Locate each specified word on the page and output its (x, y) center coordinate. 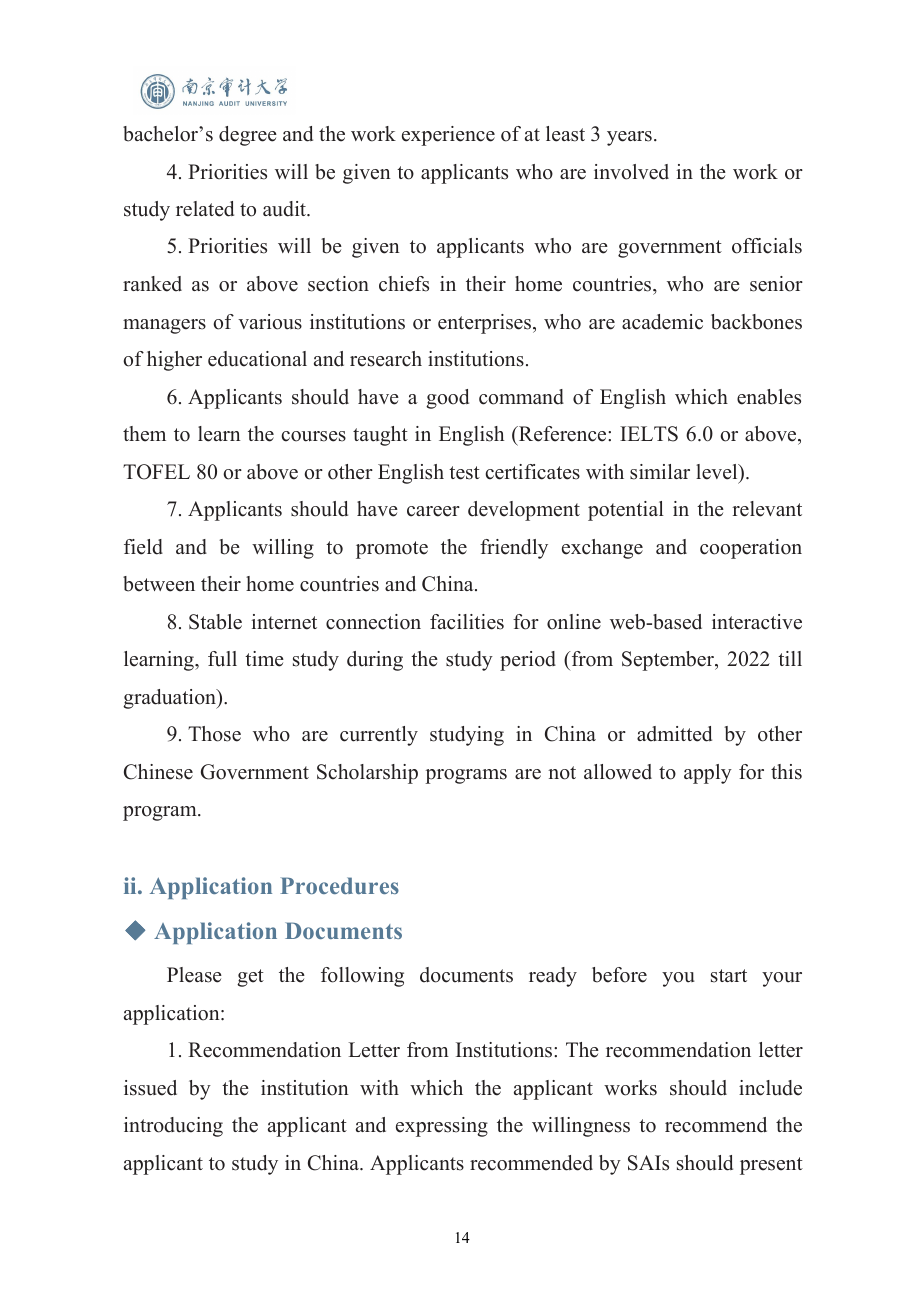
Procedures (339, 885)
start (729, 976)
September (669, 661)
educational (257, 359)
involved (631, 172)
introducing (173, 1127)
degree (248, 136)
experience (448, 136)
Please (194, 975)
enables (769, 397)
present (771, 1166)
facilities (467, 622)
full (222, 659)
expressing (442, 1127)
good (447, 399)
